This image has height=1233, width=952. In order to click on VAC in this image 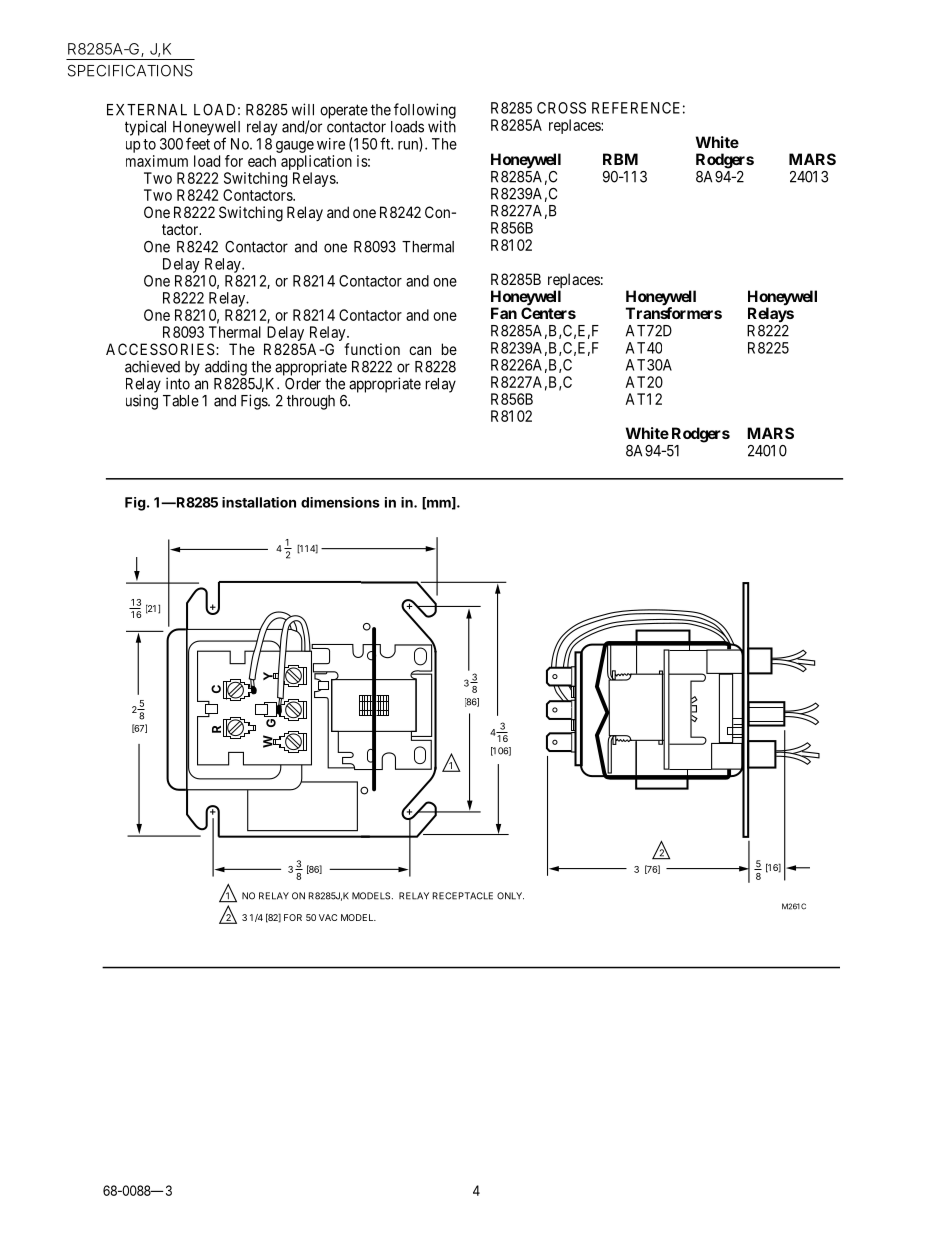, I will do `click(328, 917)`.
